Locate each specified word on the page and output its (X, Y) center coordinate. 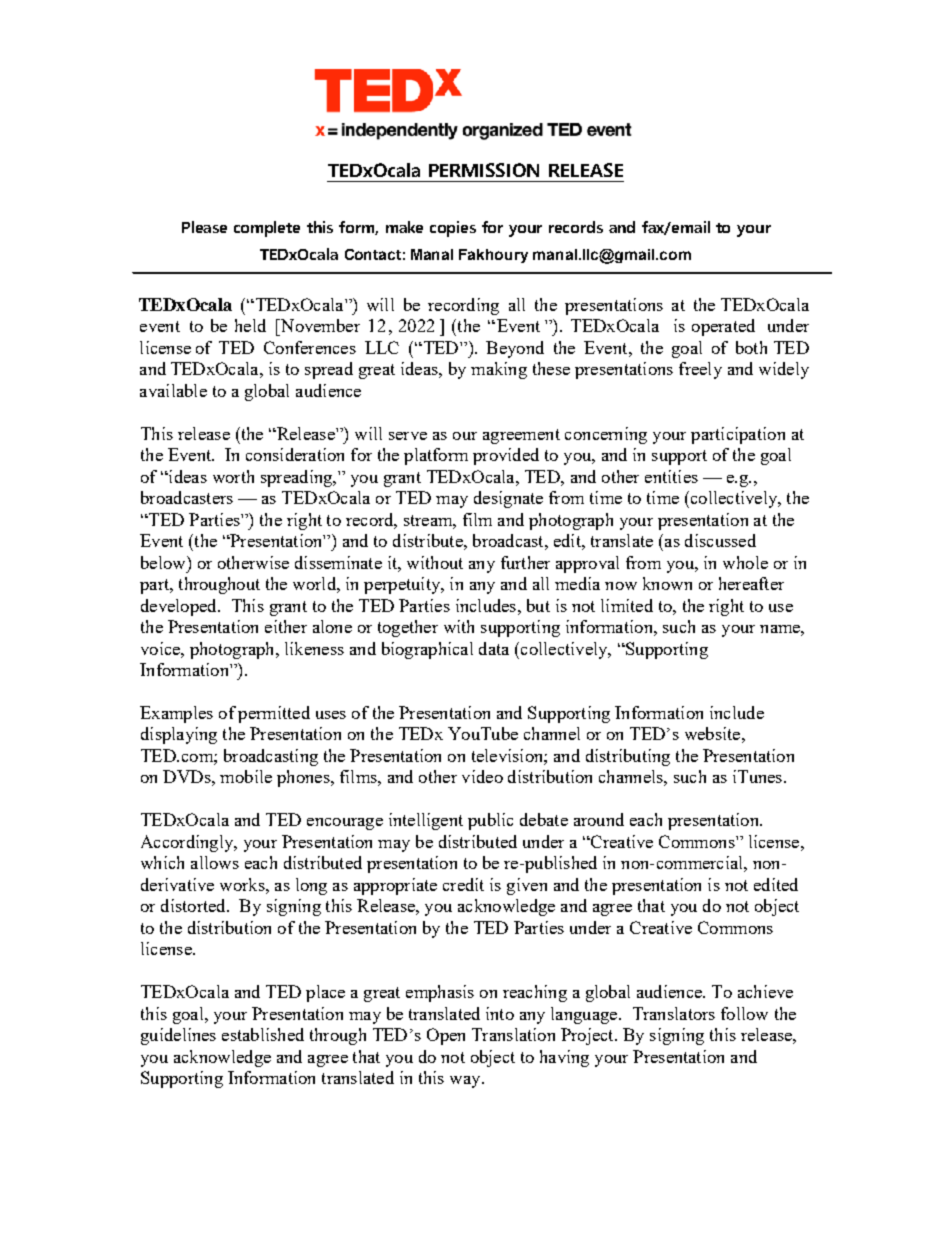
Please (204, 227)
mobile (246, 776)
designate (508, 499)
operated (723, 327)
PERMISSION (484, 170)
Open (446, 1036)
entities (671, 476)
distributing (628, 757)
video (482, 776)
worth (233, 476)
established (263, 1034)
